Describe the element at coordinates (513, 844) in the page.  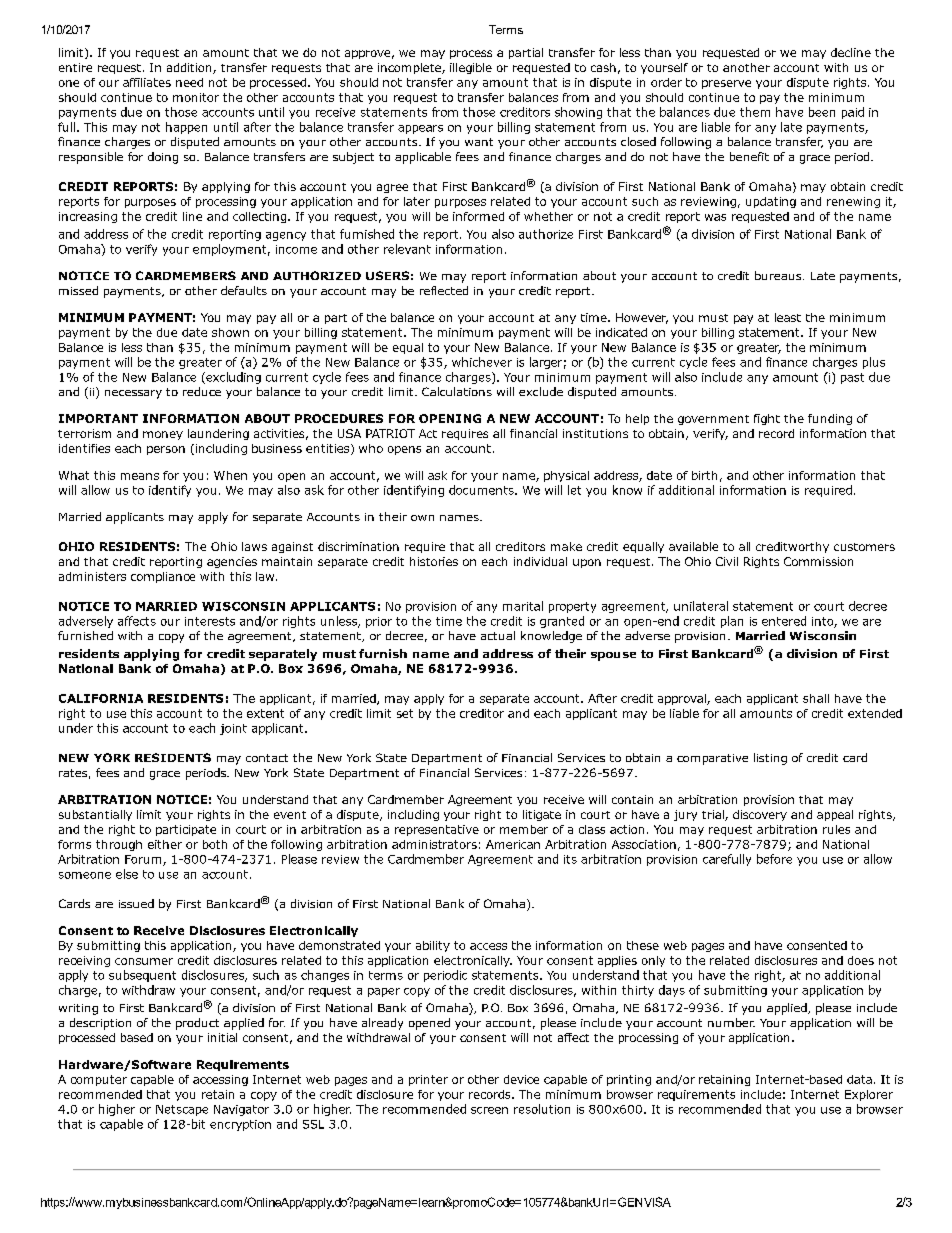
I see `American` at that location.
